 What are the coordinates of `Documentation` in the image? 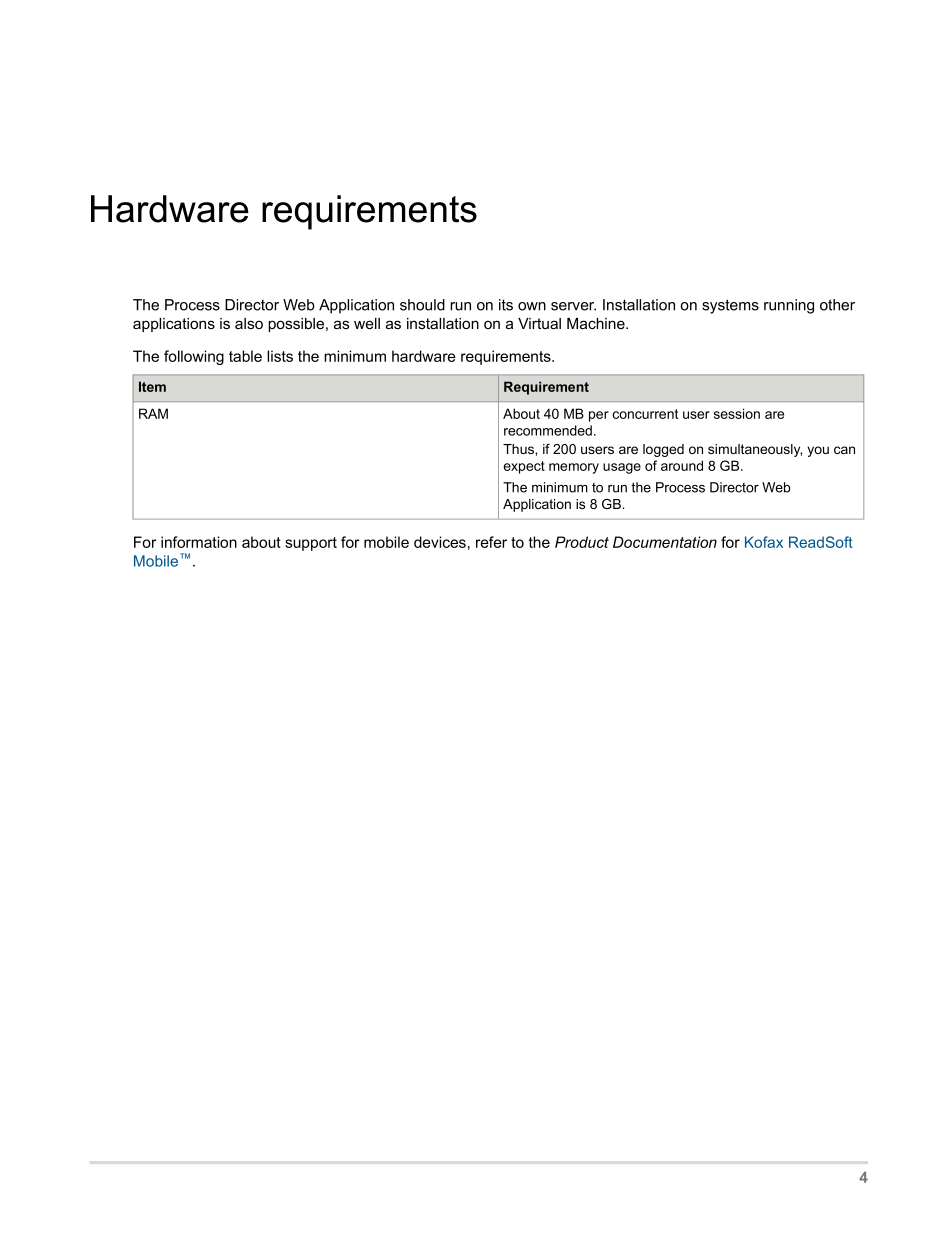 It's located at (665, 542).
